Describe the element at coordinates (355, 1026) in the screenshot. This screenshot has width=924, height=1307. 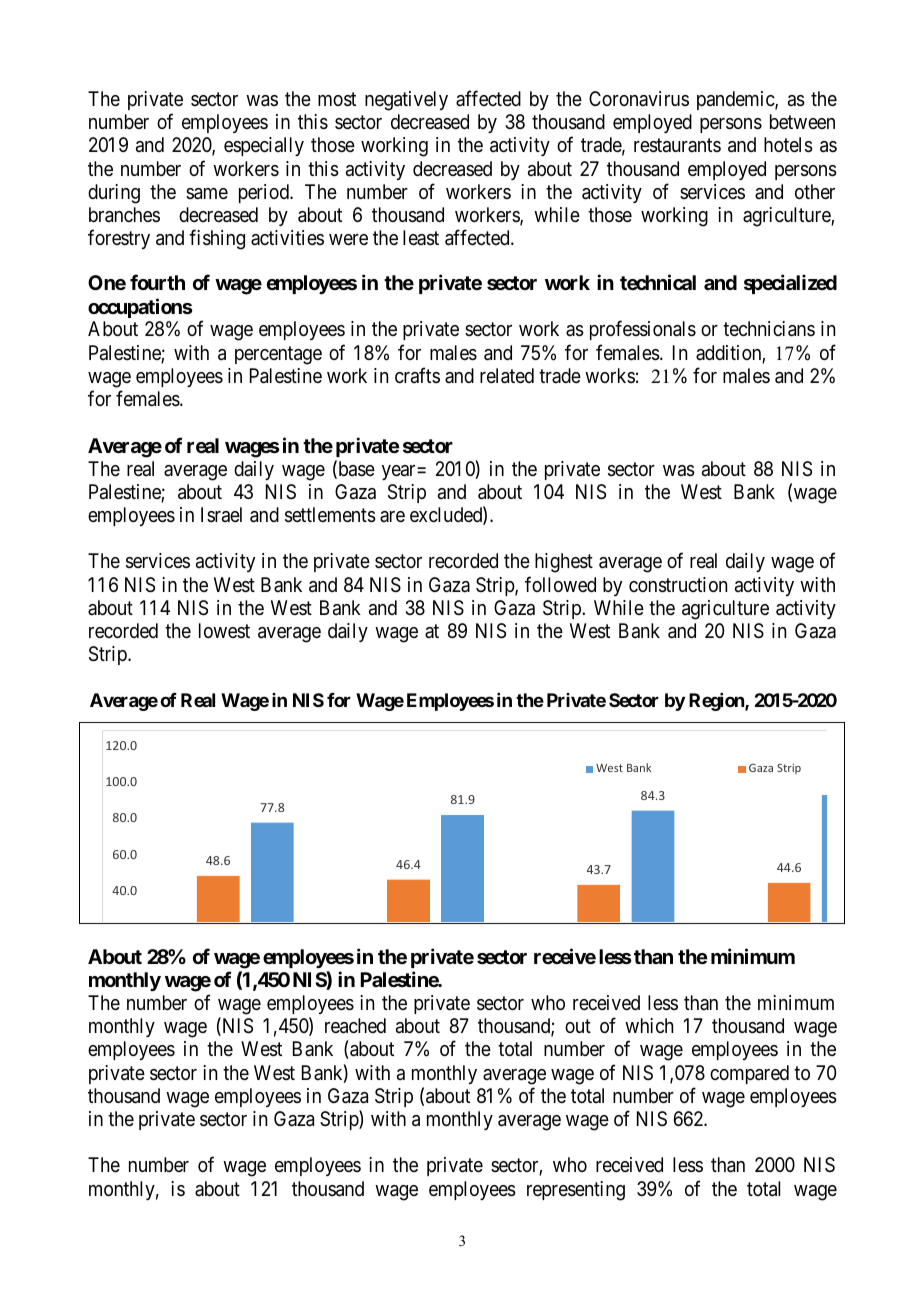
I see `reached` at that location.
